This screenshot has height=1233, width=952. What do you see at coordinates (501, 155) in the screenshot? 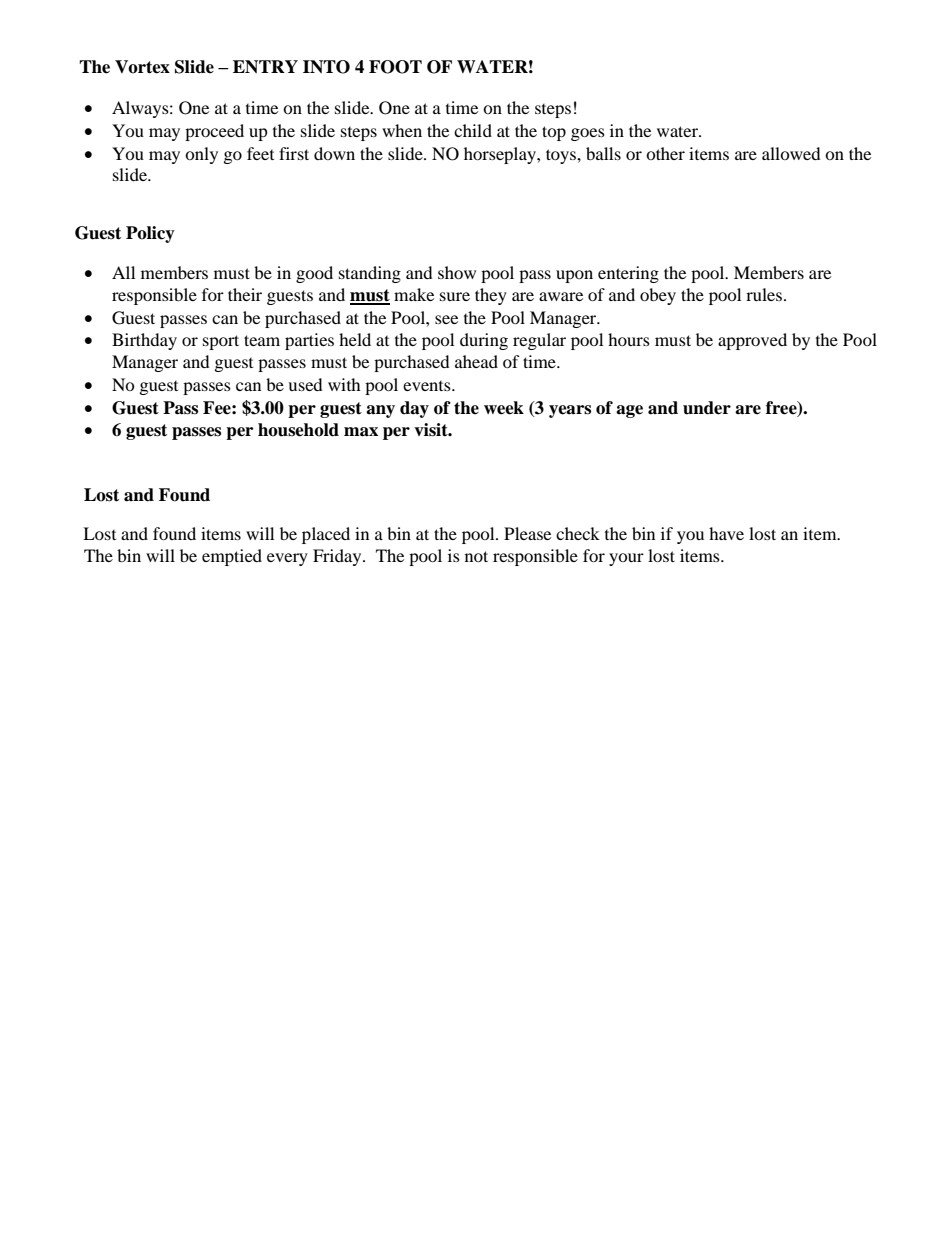
I see `horseplay` at bounding box center [501, 155].
